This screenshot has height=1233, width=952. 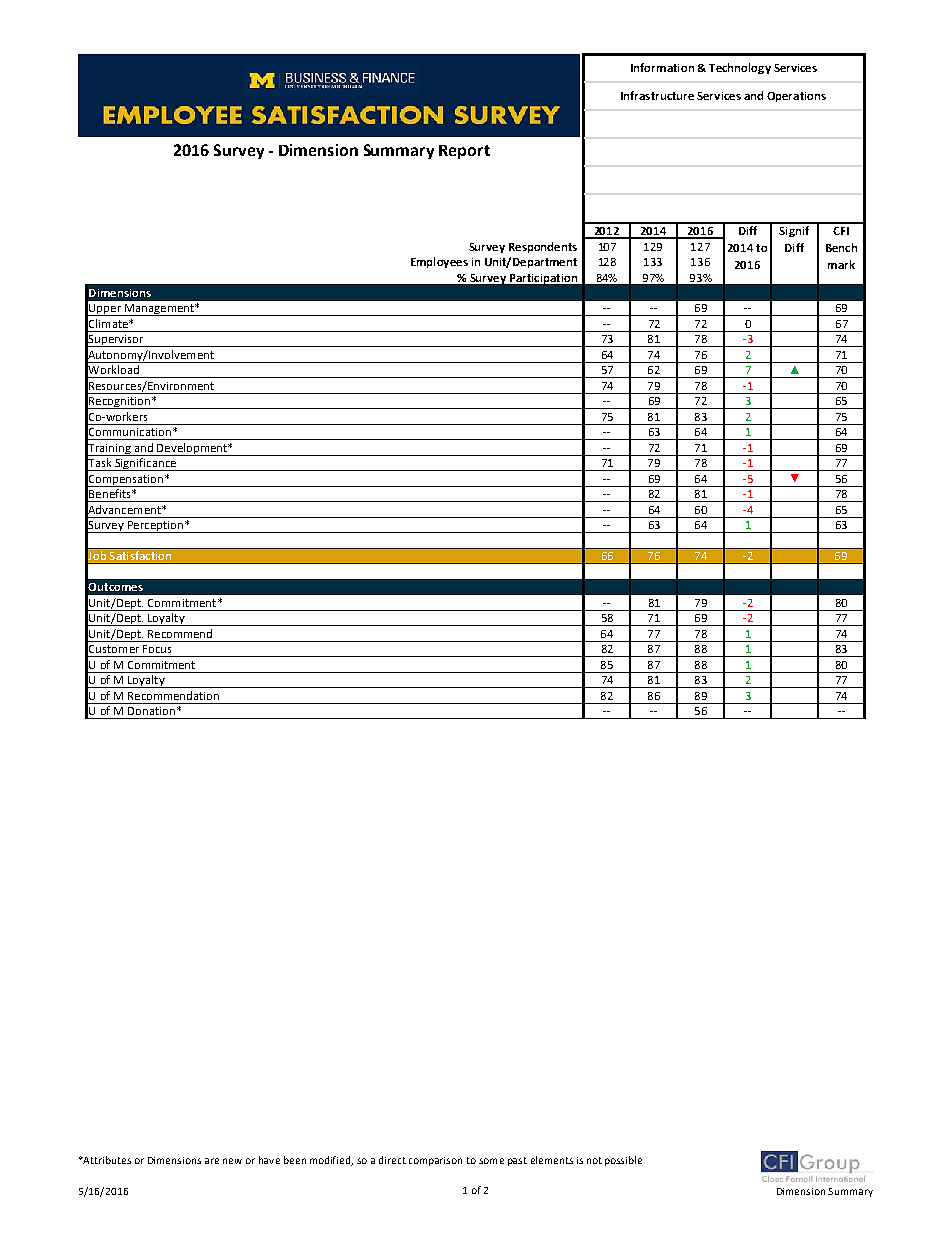 I want to click on Outcomes, so click(x=115, y=587).
